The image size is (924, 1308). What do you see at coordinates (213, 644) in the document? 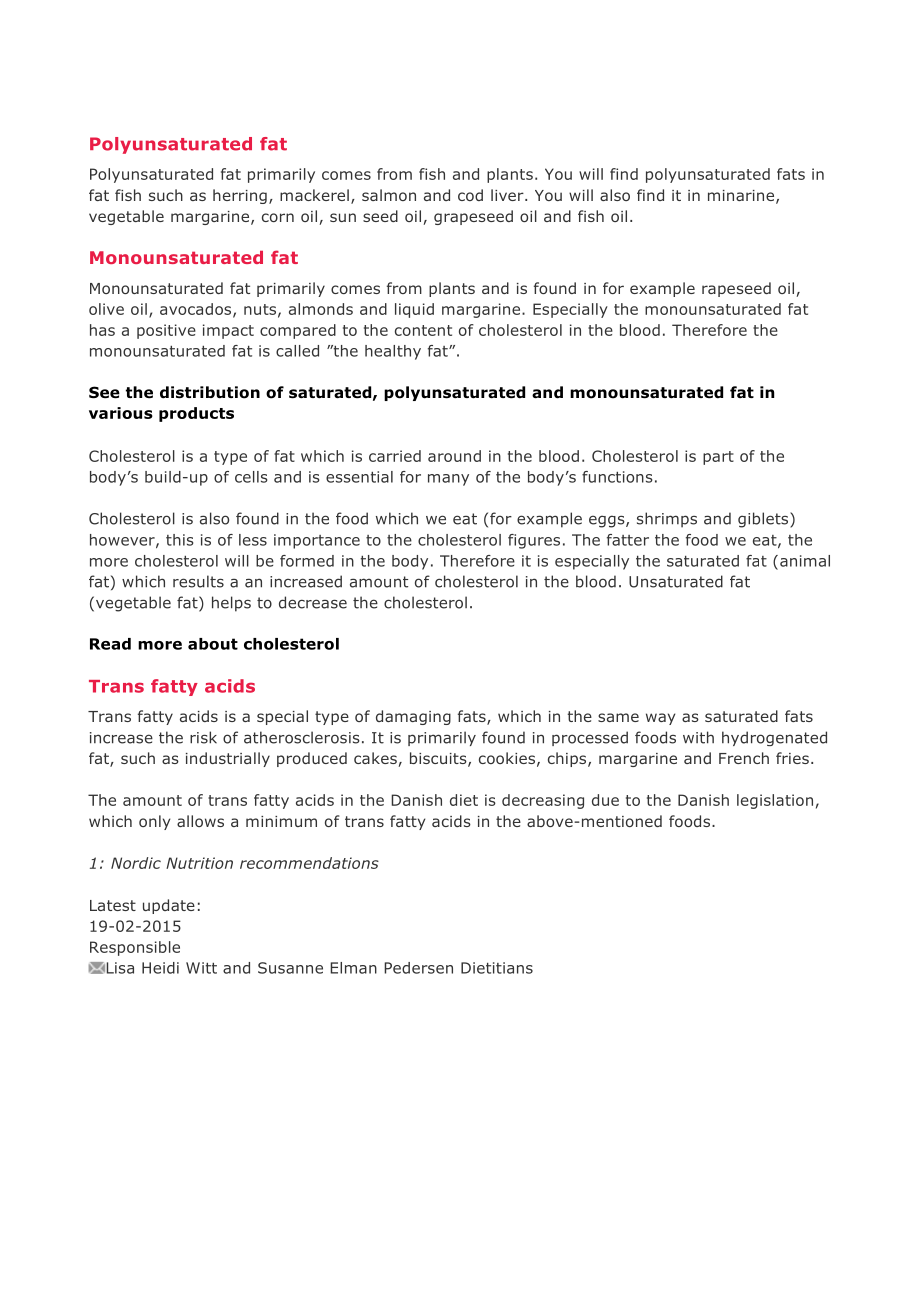
I see `about` at bounding box center [213, 644].
